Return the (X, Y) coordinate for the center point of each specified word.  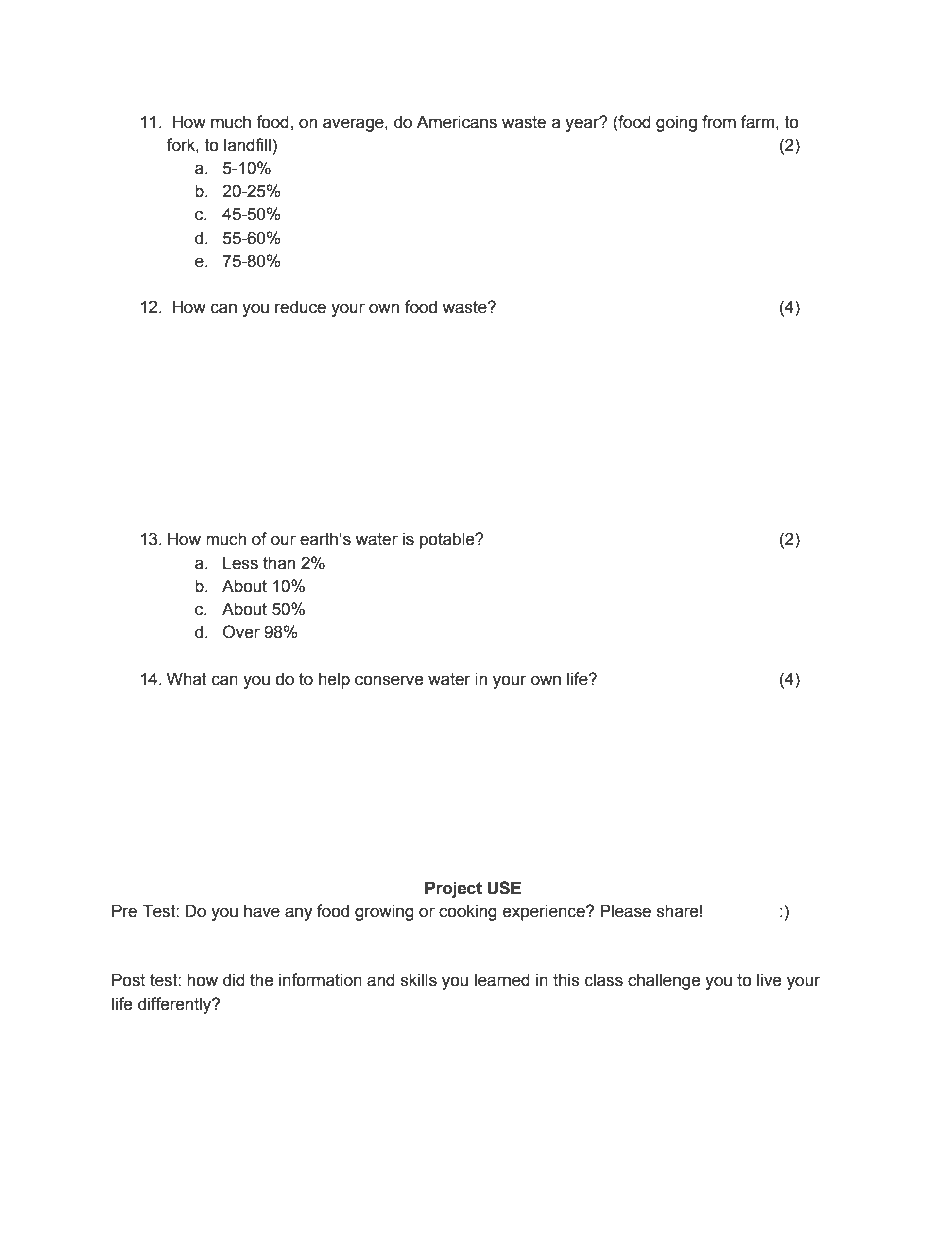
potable (448, 540)
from (719, 122)
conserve (389, 680)
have (262, 911)
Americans (457, 122)
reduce (300, 307)
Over (241, 632)
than (279, 563)
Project (453, 889)
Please (626, 911)
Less (240, 563)
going (676, 123)
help (334, 680)
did (234, 980)
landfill (247, 145)
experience (545, 912)
